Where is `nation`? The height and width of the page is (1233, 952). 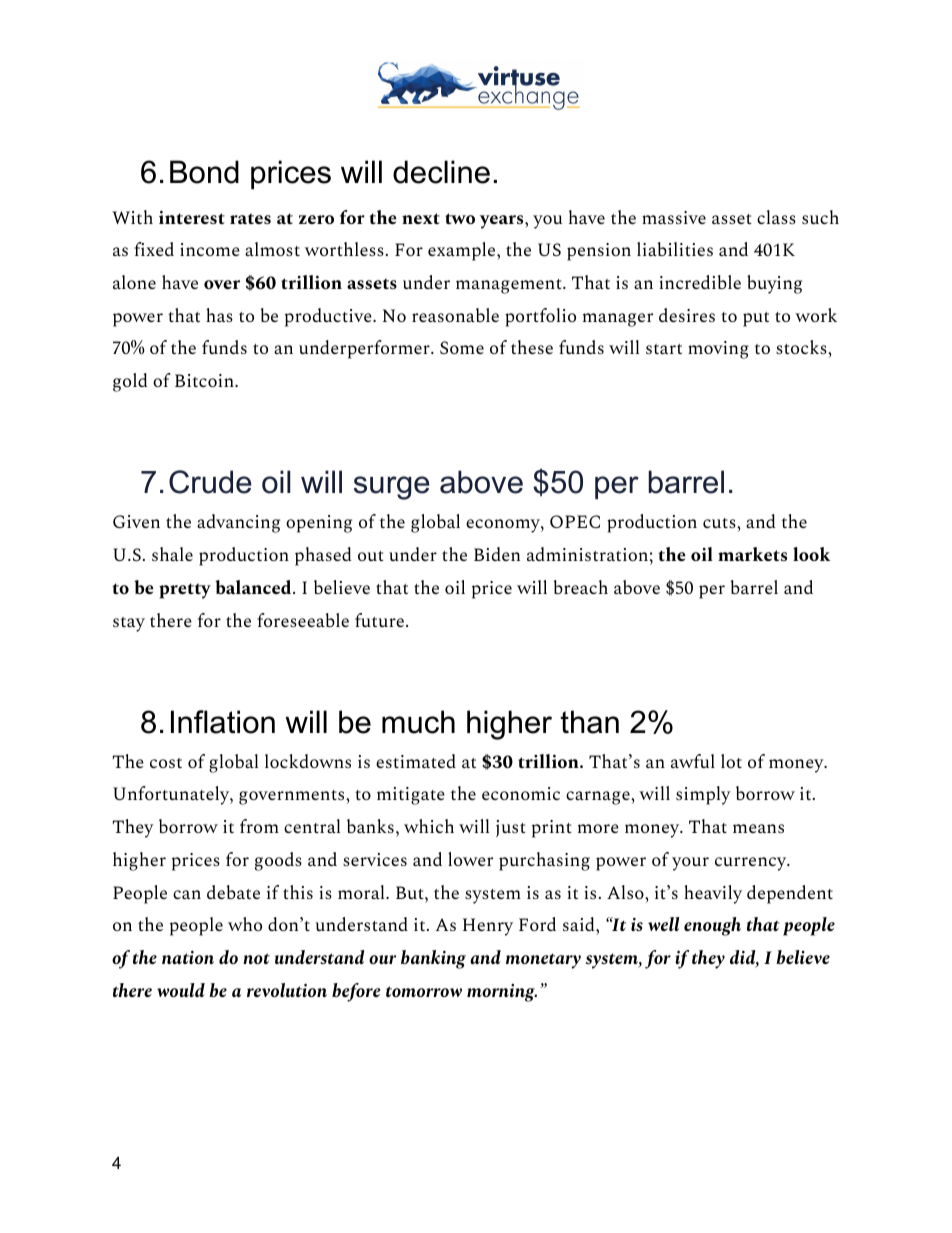
nation is located at coordinates (188, 957).
